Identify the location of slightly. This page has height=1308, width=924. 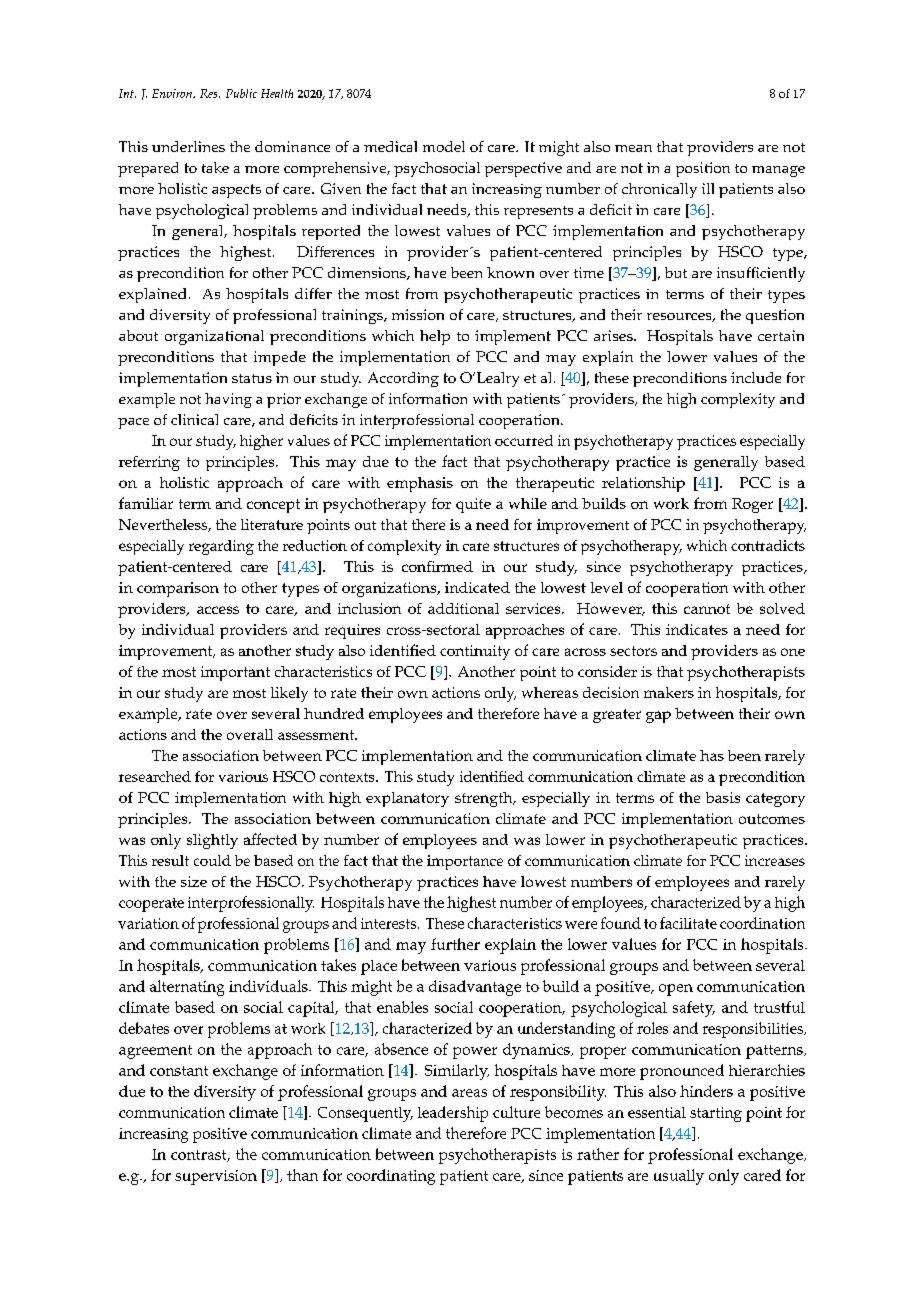
(212, 841).
